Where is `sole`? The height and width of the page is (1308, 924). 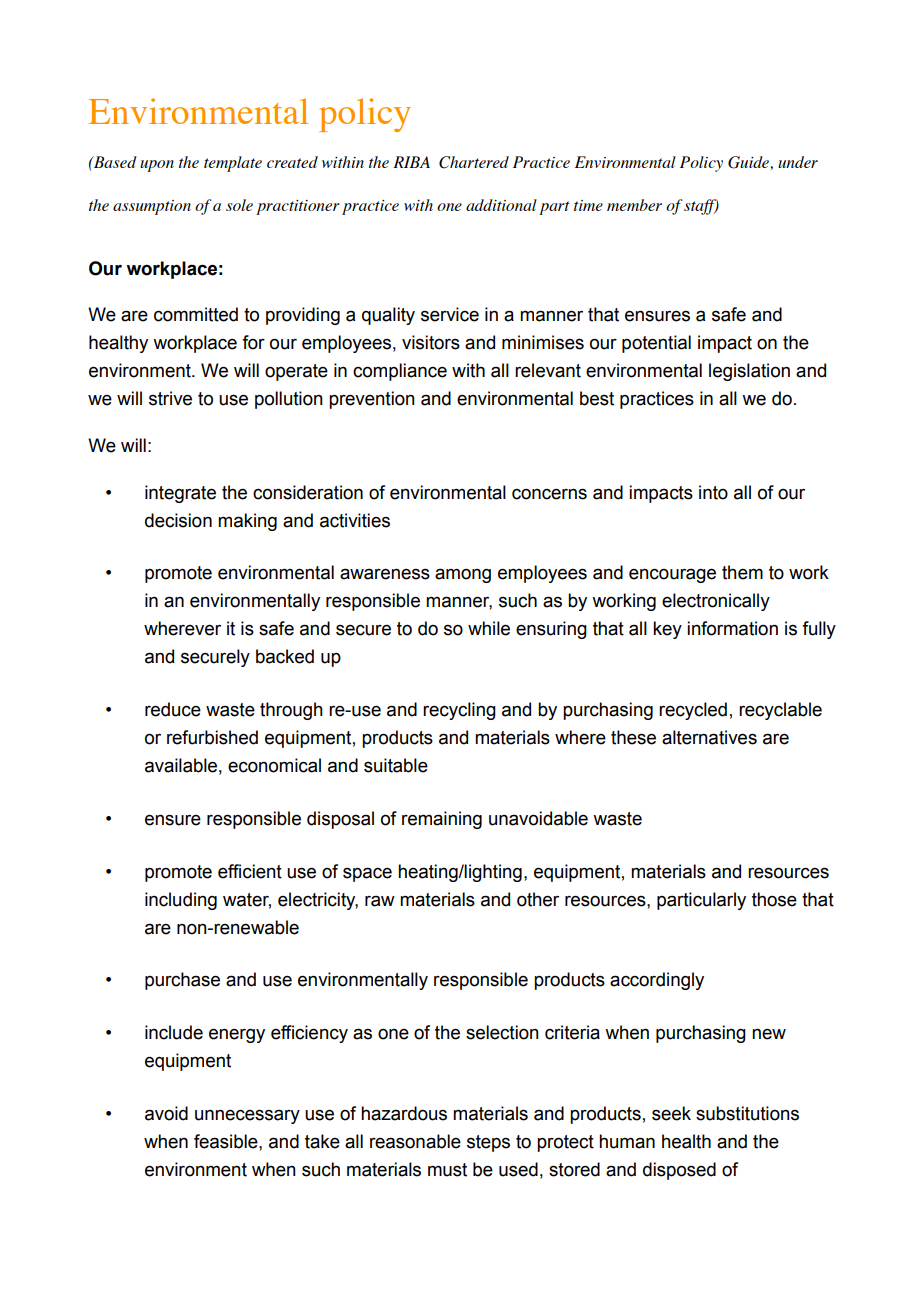 sole is located at coordinates (239, 205).
